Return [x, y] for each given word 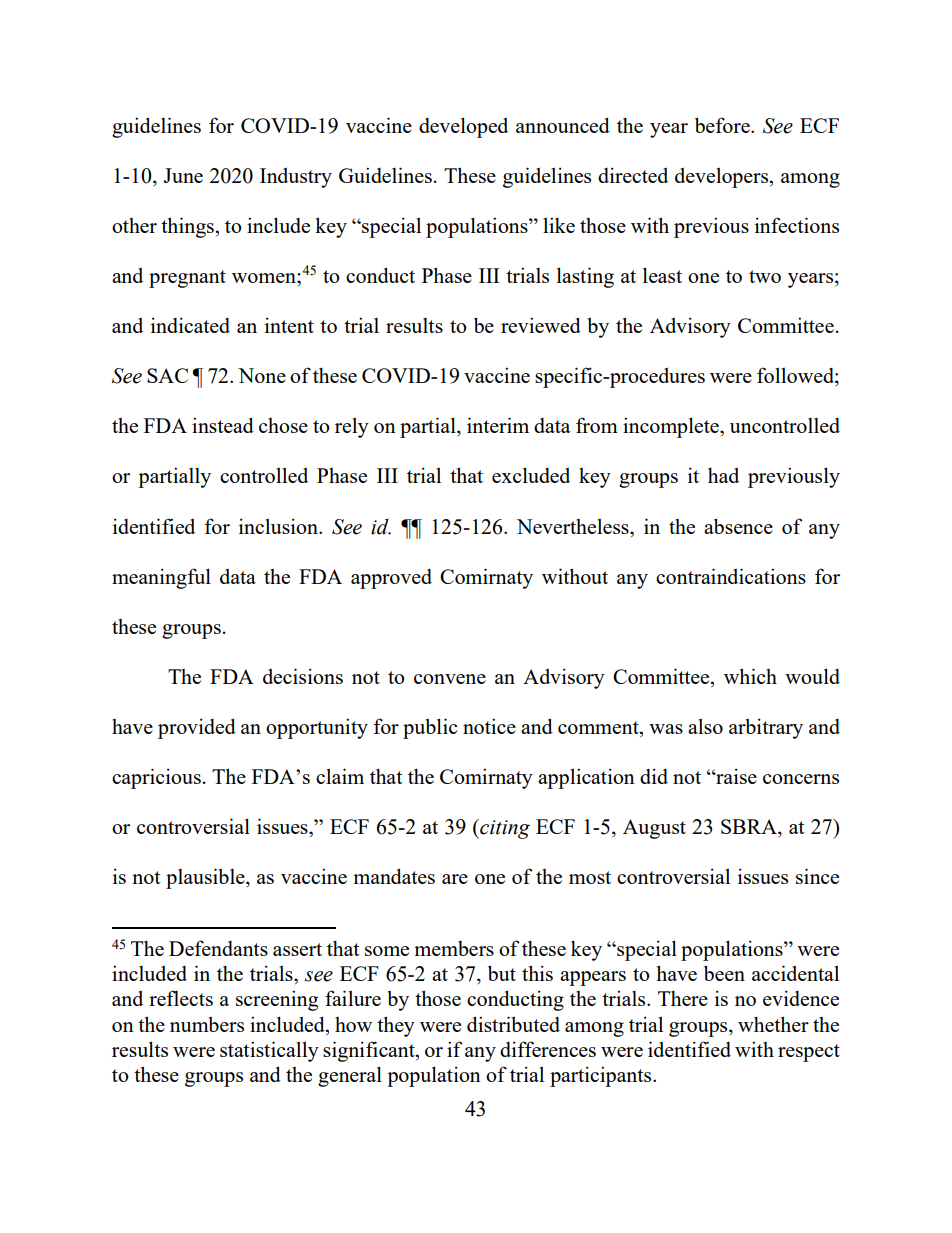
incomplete [672, 427]
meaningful [161, 578]
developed [463, 127]
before [723, 125]
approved [391, 579]
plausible [206, 878]
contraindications [731, 576]
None [262, 375]
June [183, 175]
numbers [207, 1024]
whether [773, 1024]
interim [498, 425]
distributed [513, 1024]
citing [504, 829]
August [654, 829]
